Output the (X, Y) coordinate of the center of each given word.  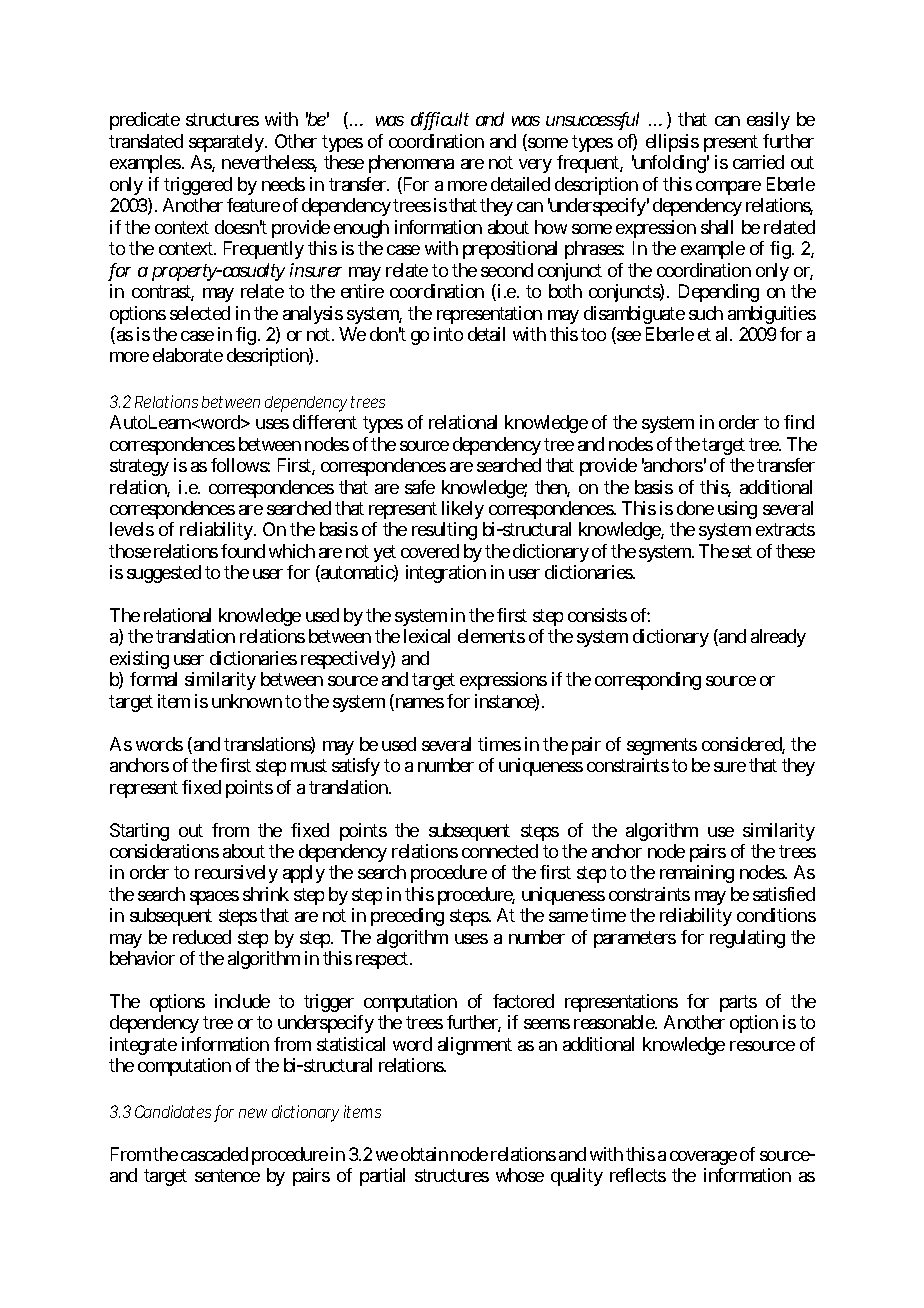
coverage (703, 1158)
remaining (697, 874)
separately (227, 143)
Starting (139, 832)
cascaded (214, 1154)
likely (463, 510)
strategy (139, 467)
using (737, 510)
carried (758, 162)
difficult (440, 121)
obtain (424, 1154)
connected (500, 851)
